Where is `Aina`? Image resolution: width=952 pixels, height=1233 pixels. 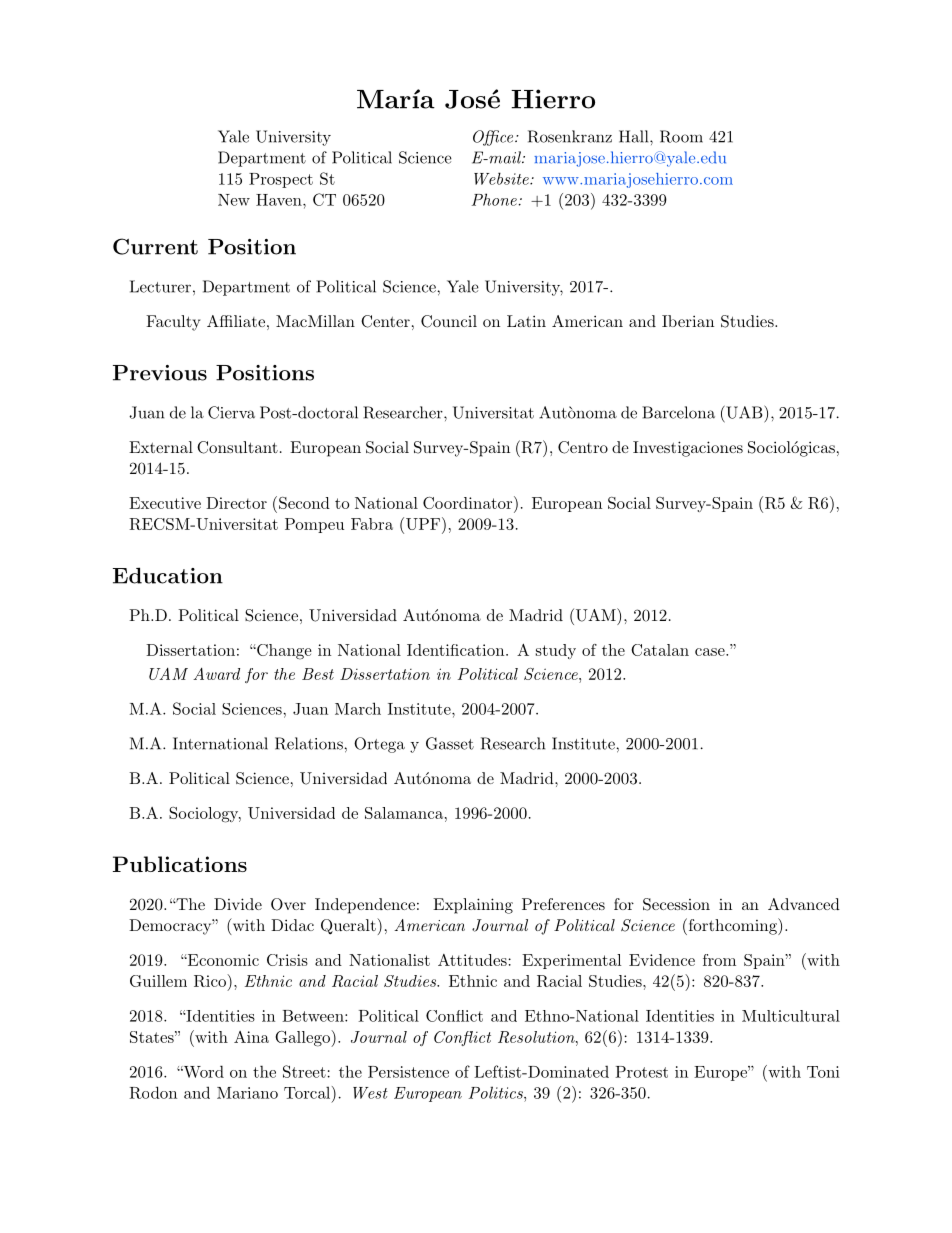 Aina is located at coordinates (251, 1037).
